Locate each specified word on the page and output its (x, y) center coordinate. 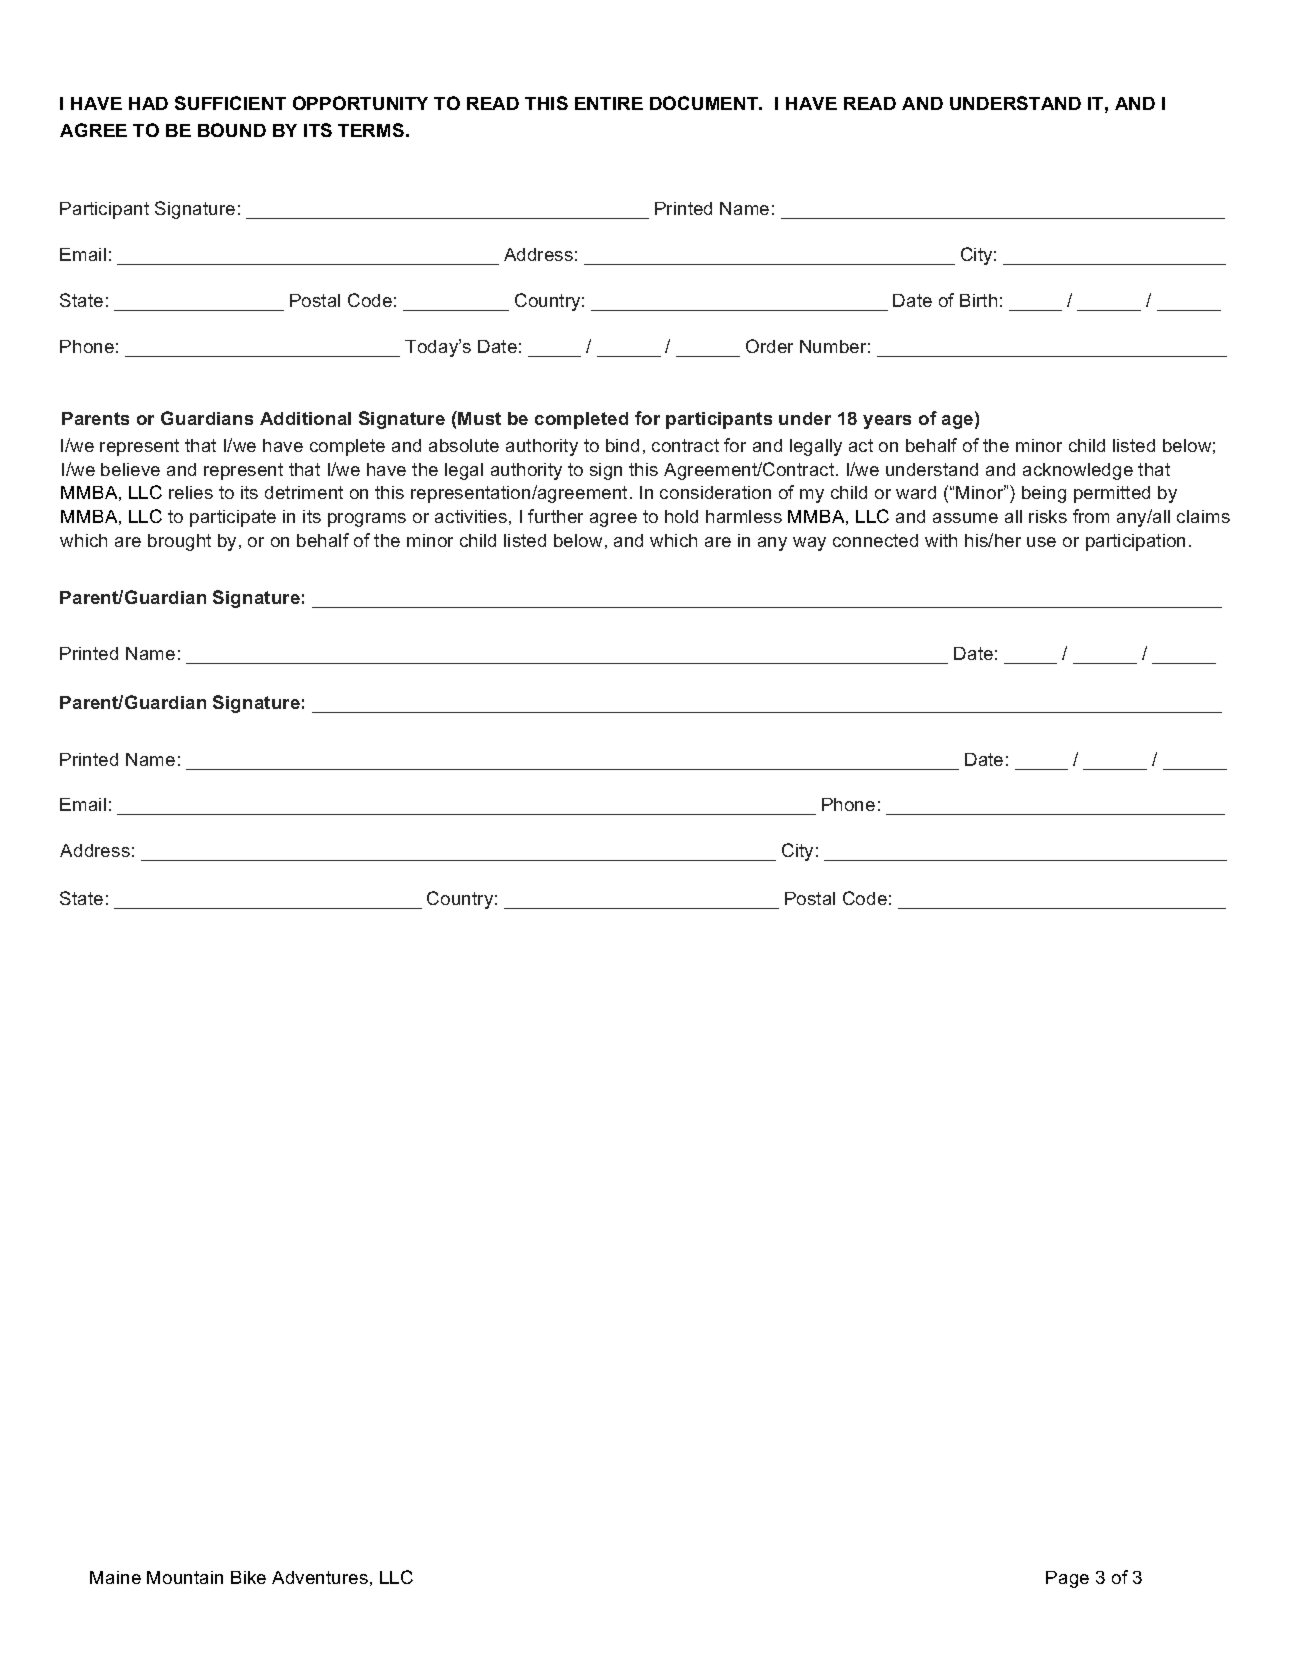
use (1041, 542)
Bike (248, 1577)
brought (179, 542)
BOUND (232, 130)
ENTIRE (609, 103)
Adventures (320, 1577)
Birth (978, 300)
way (809, 544)
